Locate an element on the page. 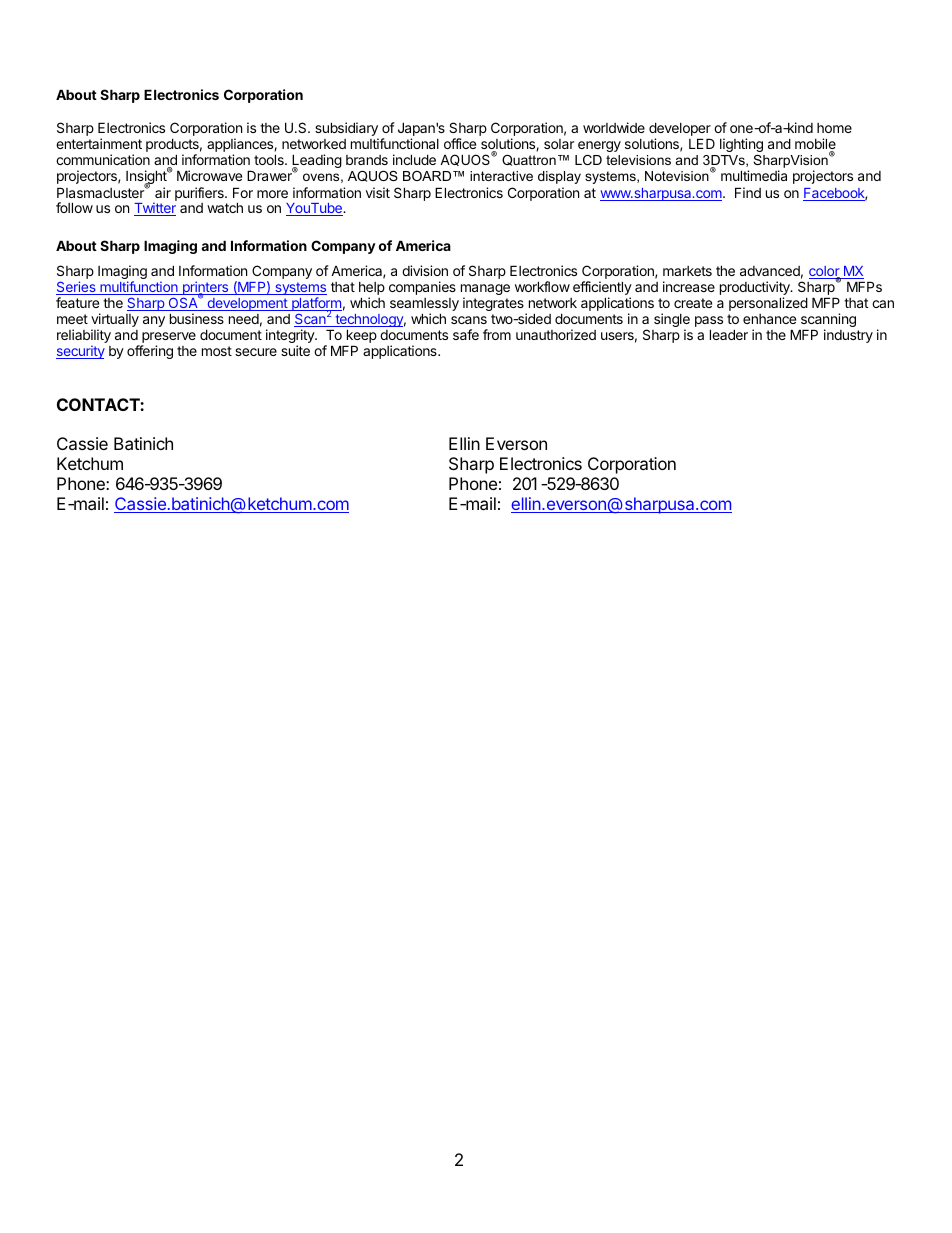  office is located at coordinates (460, 143).
